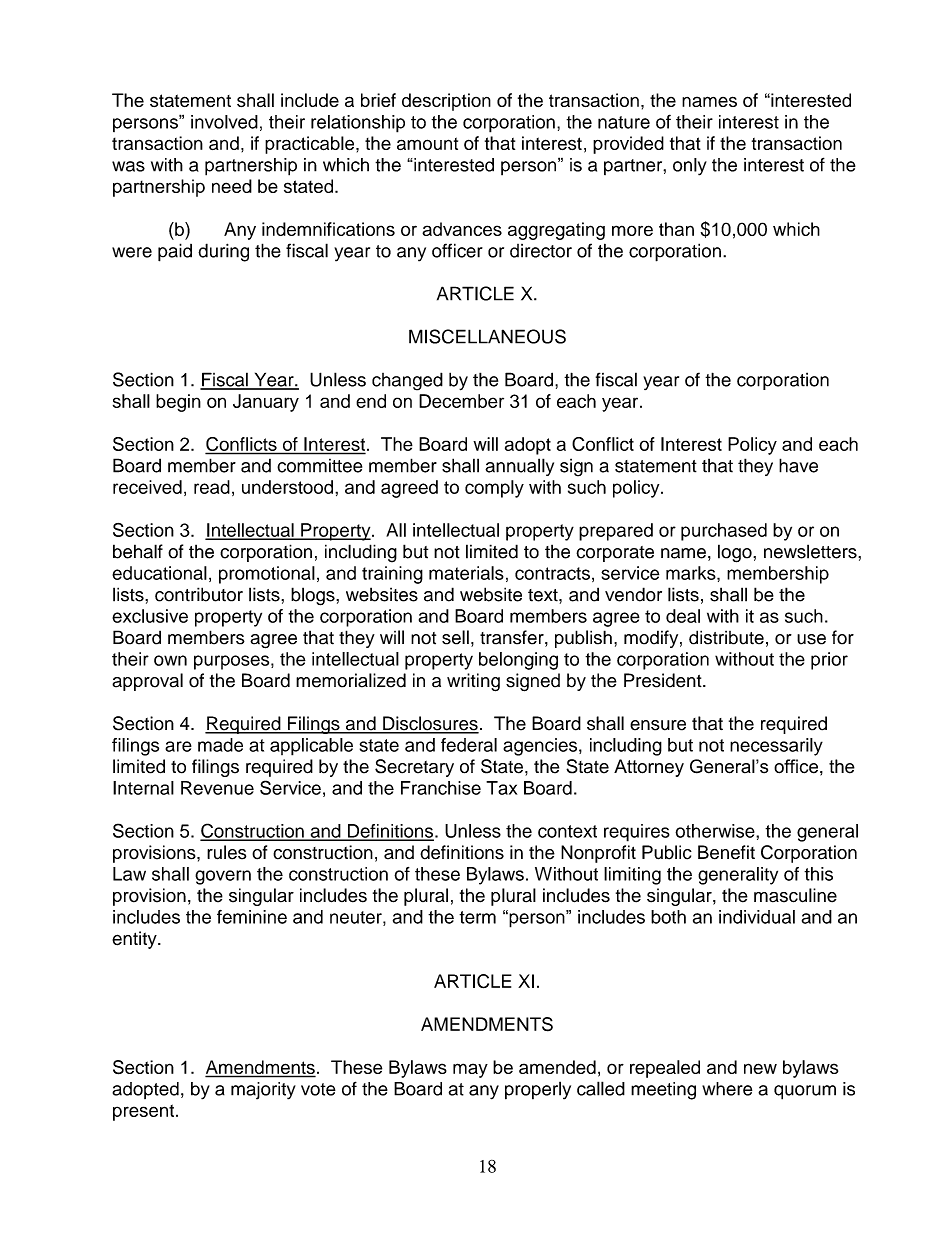 The height and width of the page is (1233, 952). I want to click on majority, so click(263, 1091).
